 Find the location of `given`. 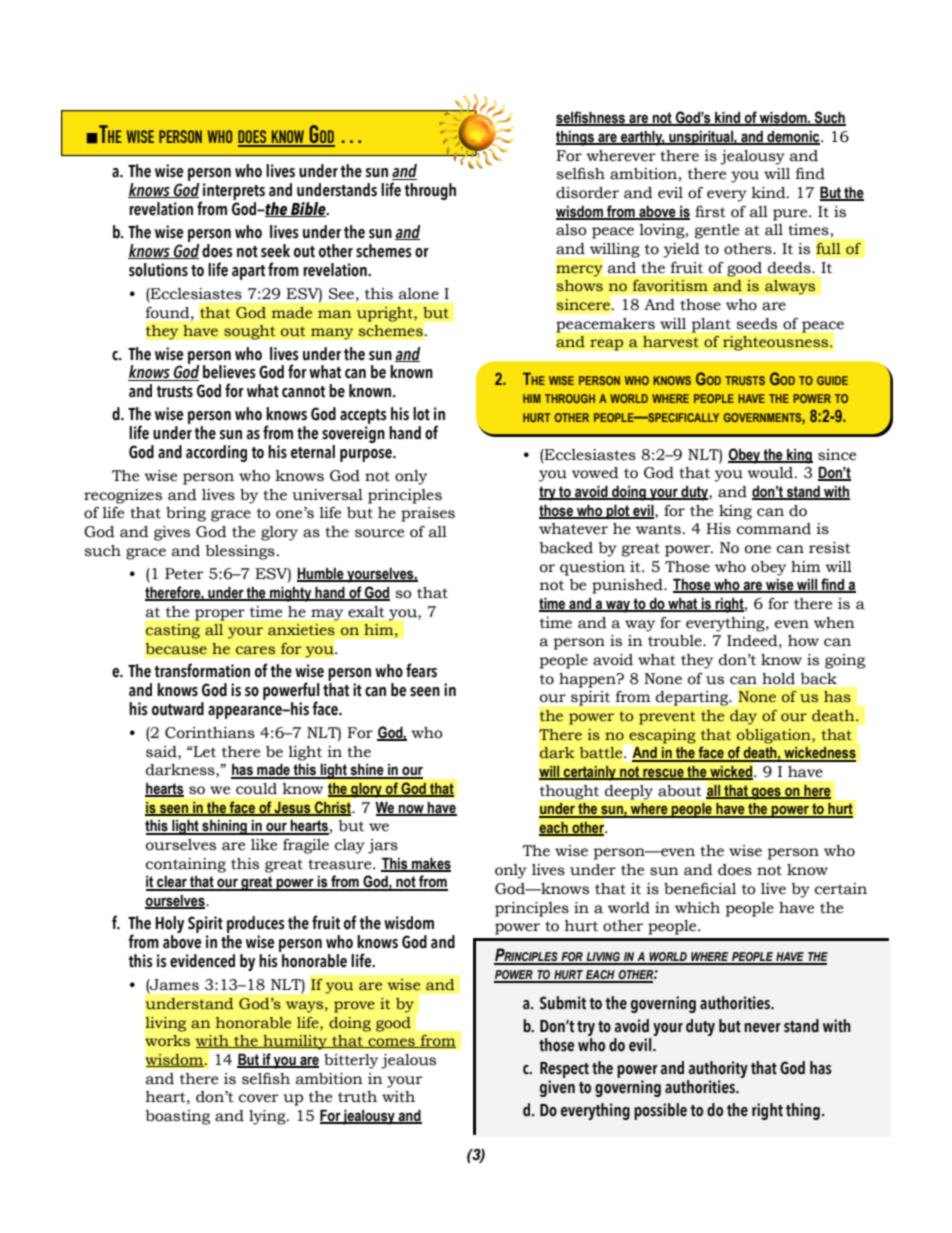

given is located at coordinates (557, 1088).
